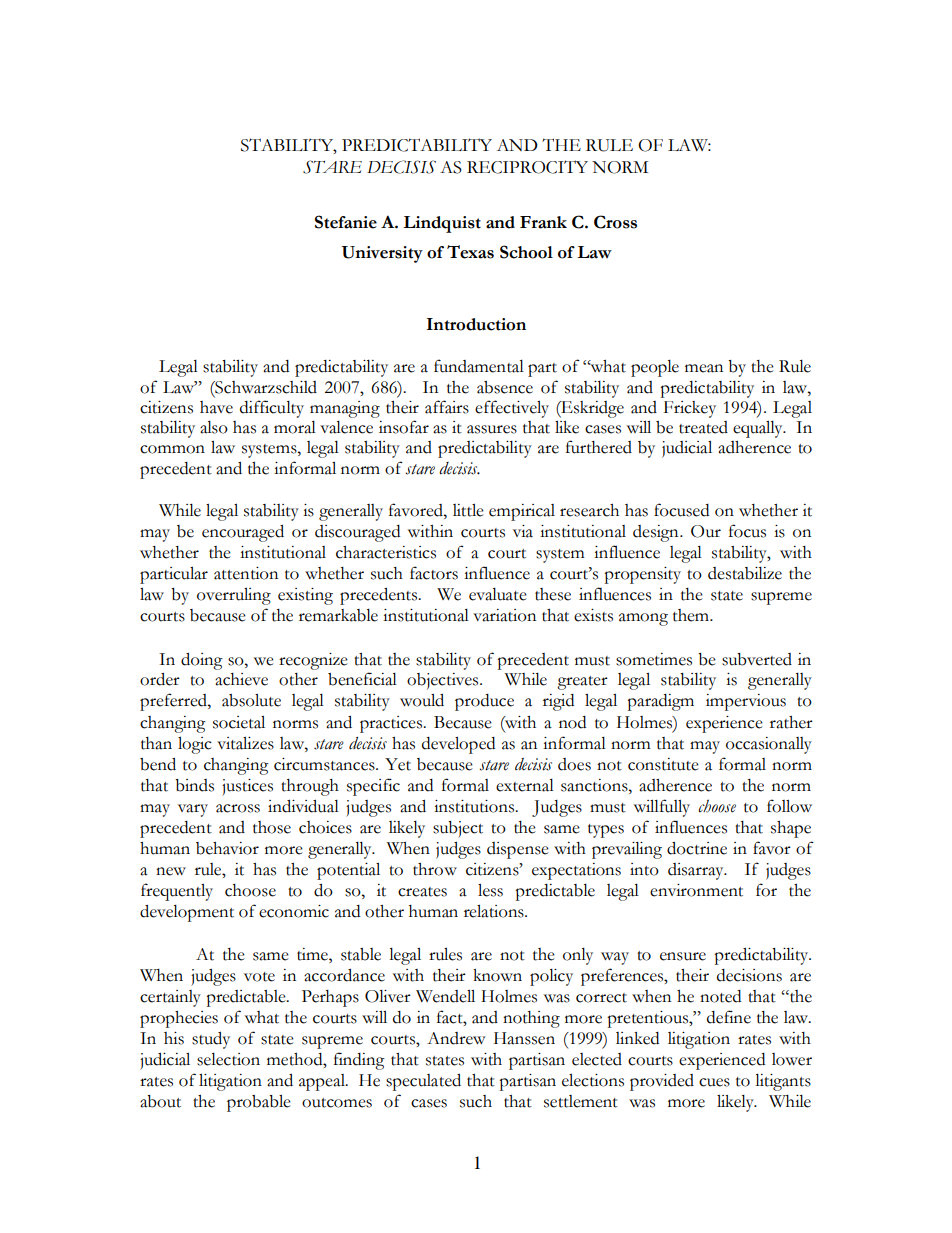  I want to click on selection, so click(228, 1059).
